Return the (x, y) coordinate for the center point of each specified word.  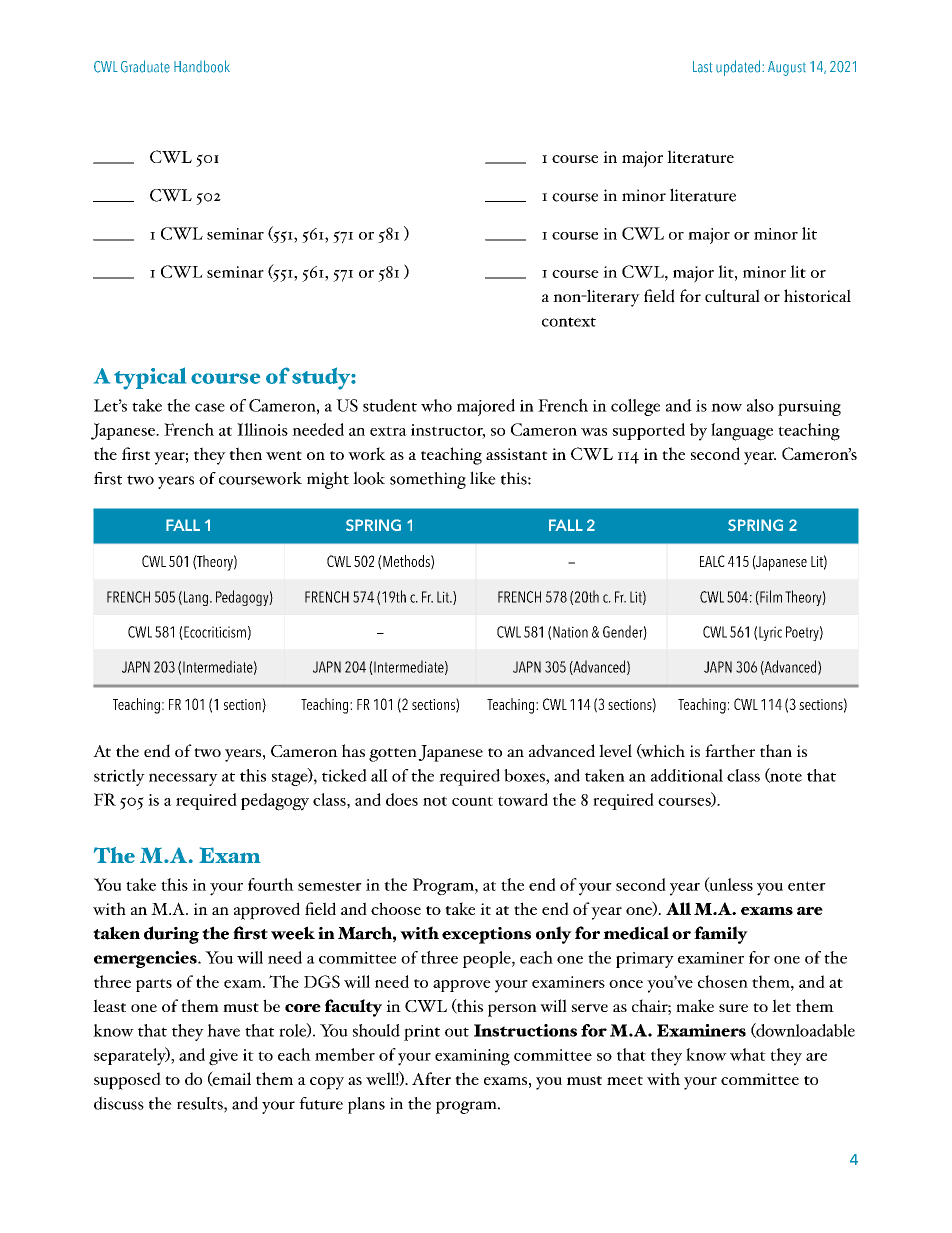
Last (702, 67)
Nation (570, 632)
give (223, 1057)
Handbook (202, 66)
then (245, 453)
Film (770, 597)
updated (738, 68)
